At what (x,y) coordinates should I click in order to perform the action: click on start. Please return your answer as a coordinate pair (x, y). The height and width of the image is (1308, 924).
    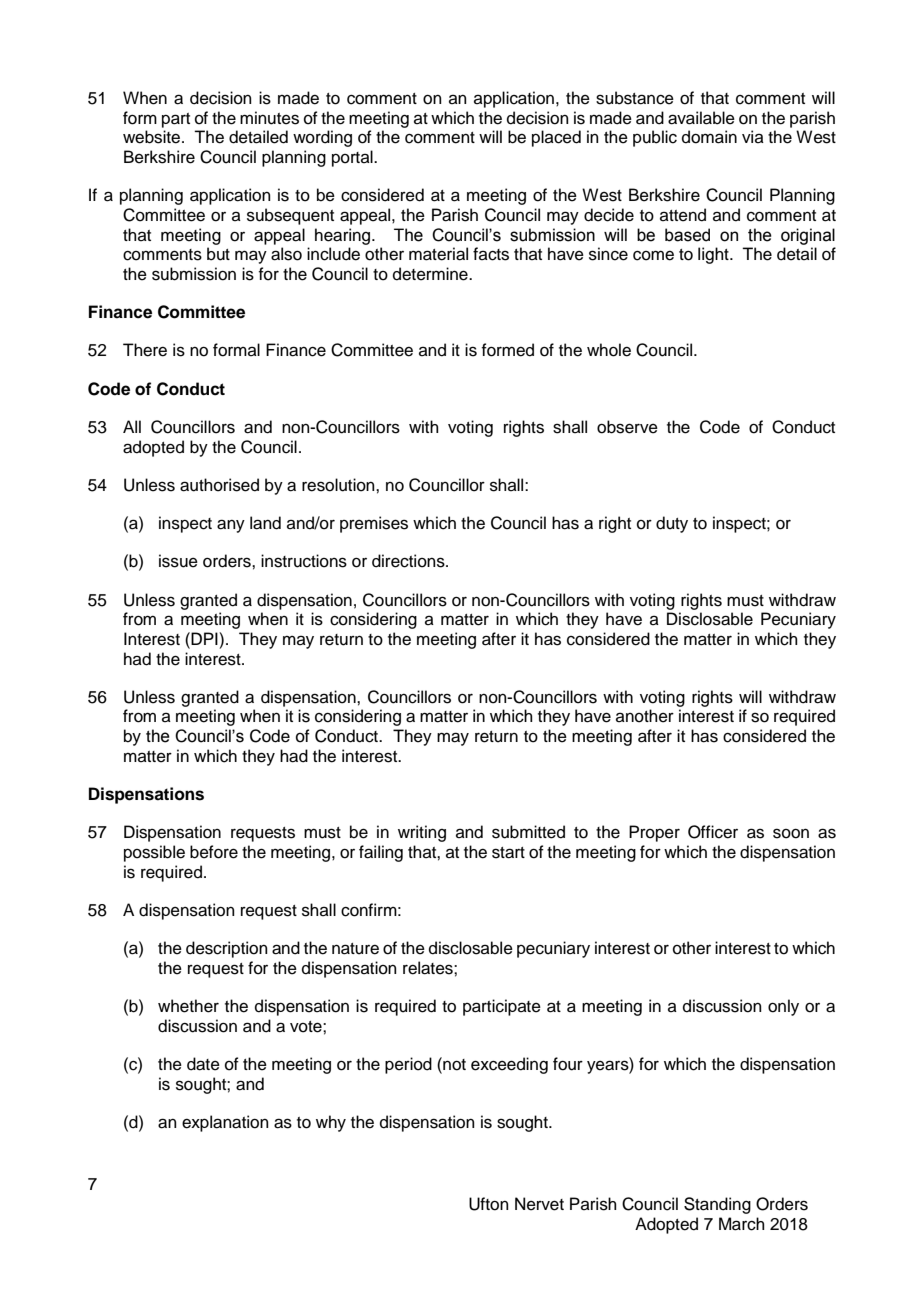
    Looking at the image, I should click on (508, 853).
